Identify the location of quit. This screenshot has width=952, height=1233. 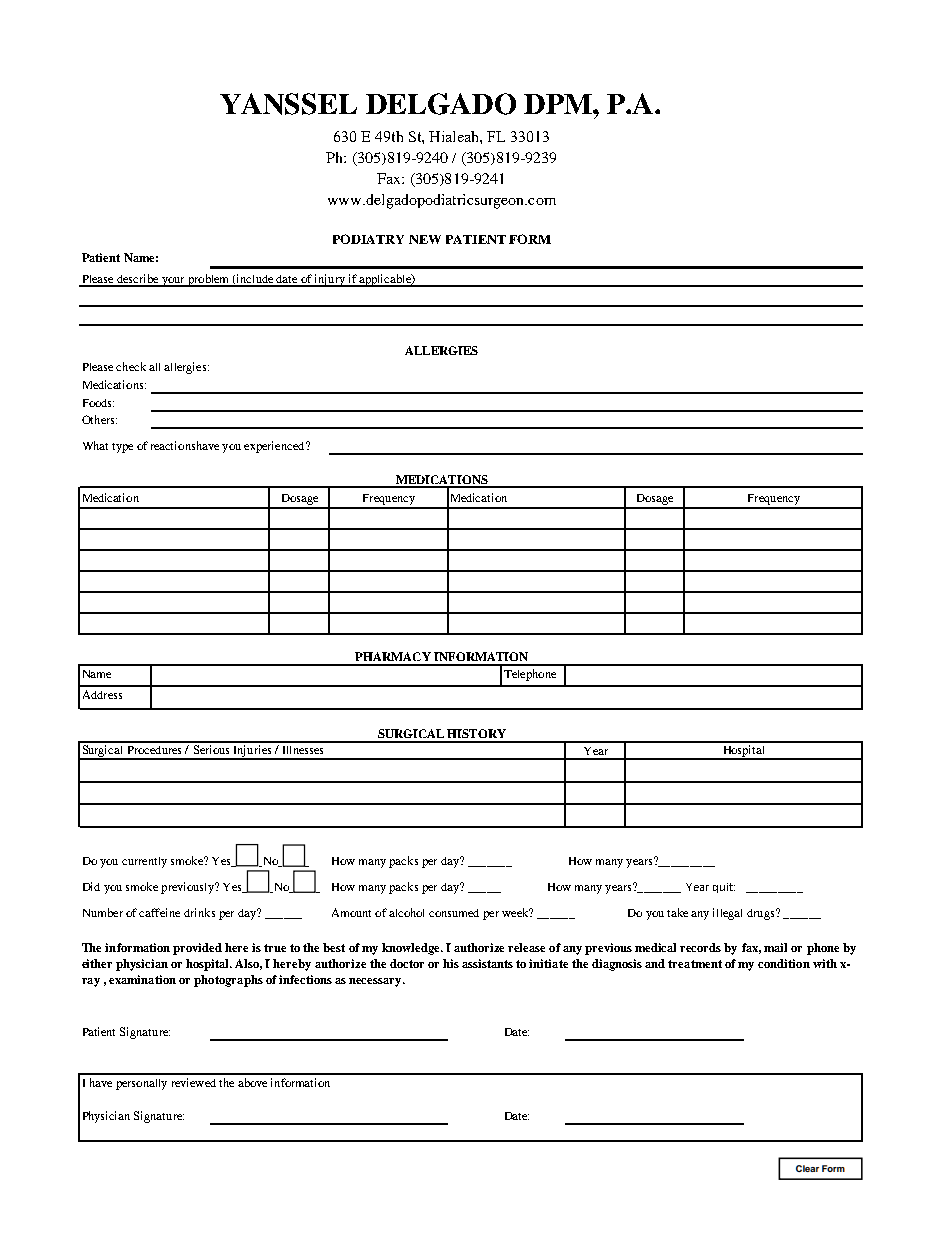
(724, 888).
